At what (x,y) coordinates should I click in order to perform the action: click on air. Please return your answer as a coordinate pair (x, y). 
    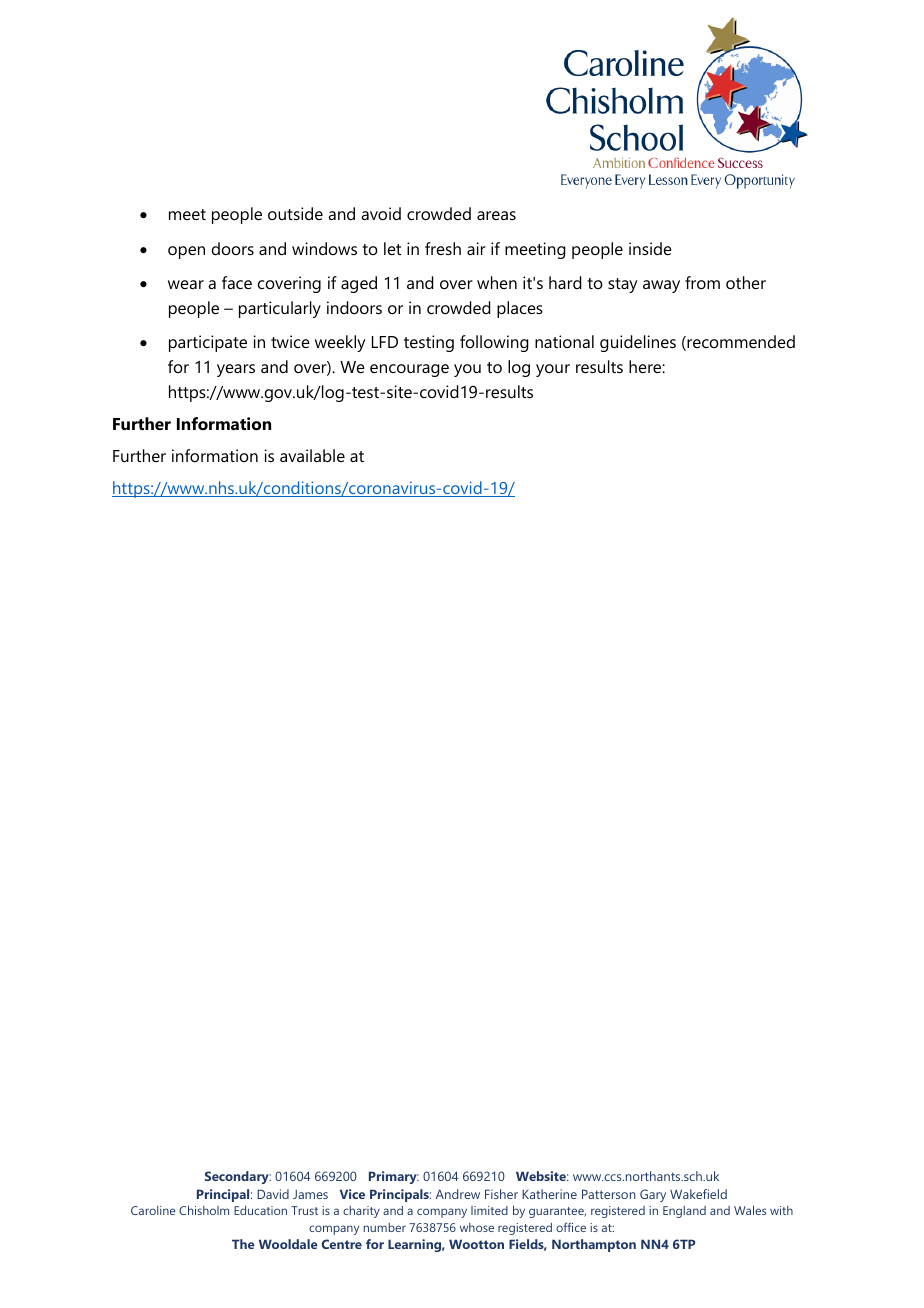
    Looking at the image, I should click on (476, 248).
